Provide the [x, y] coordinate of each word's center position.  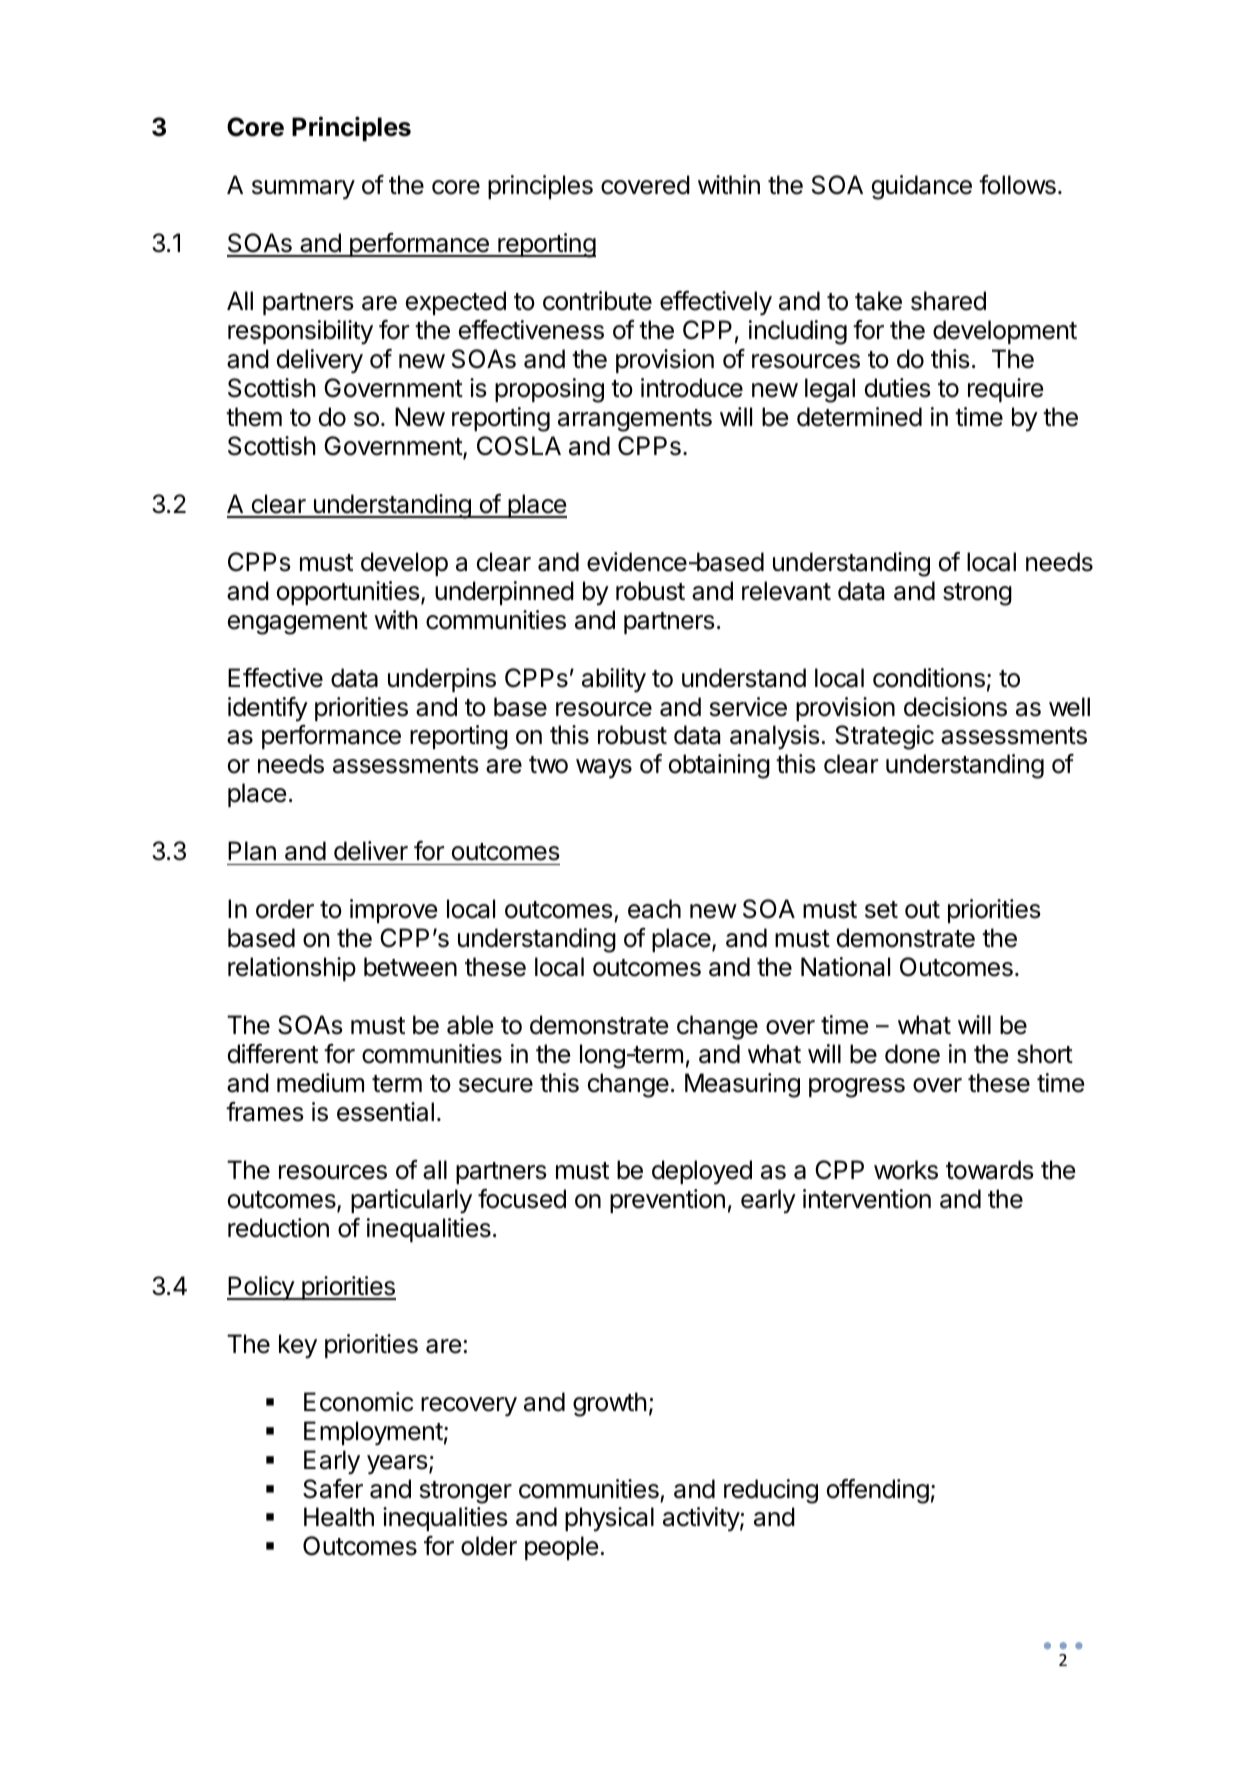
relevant [786, 591]
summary [303, 190]
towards [989, 1170]
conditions [929, 678]
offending [878, 1491]
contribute [597, 301]
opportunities [349, 593]
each [654, 909]
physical [609, 1519]
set [881, 910]
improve [393, 911]
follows [1017, 185]
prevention [667, 1201]
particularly [411, 1201]
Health [339, 1517]
